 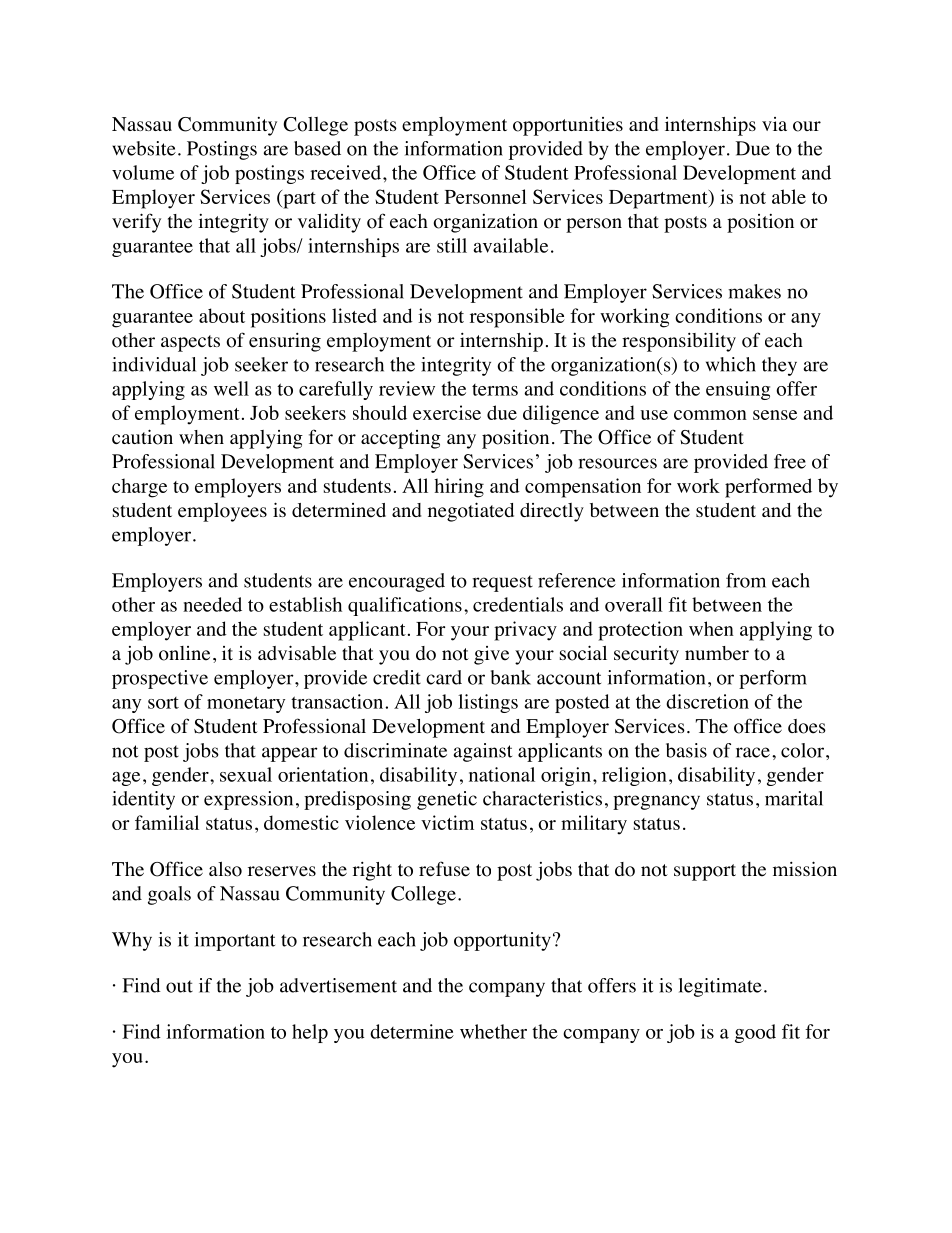 What do you see at coordinates (488, 703) in the page?
I see `listings` at bounding box center [488, 703].
